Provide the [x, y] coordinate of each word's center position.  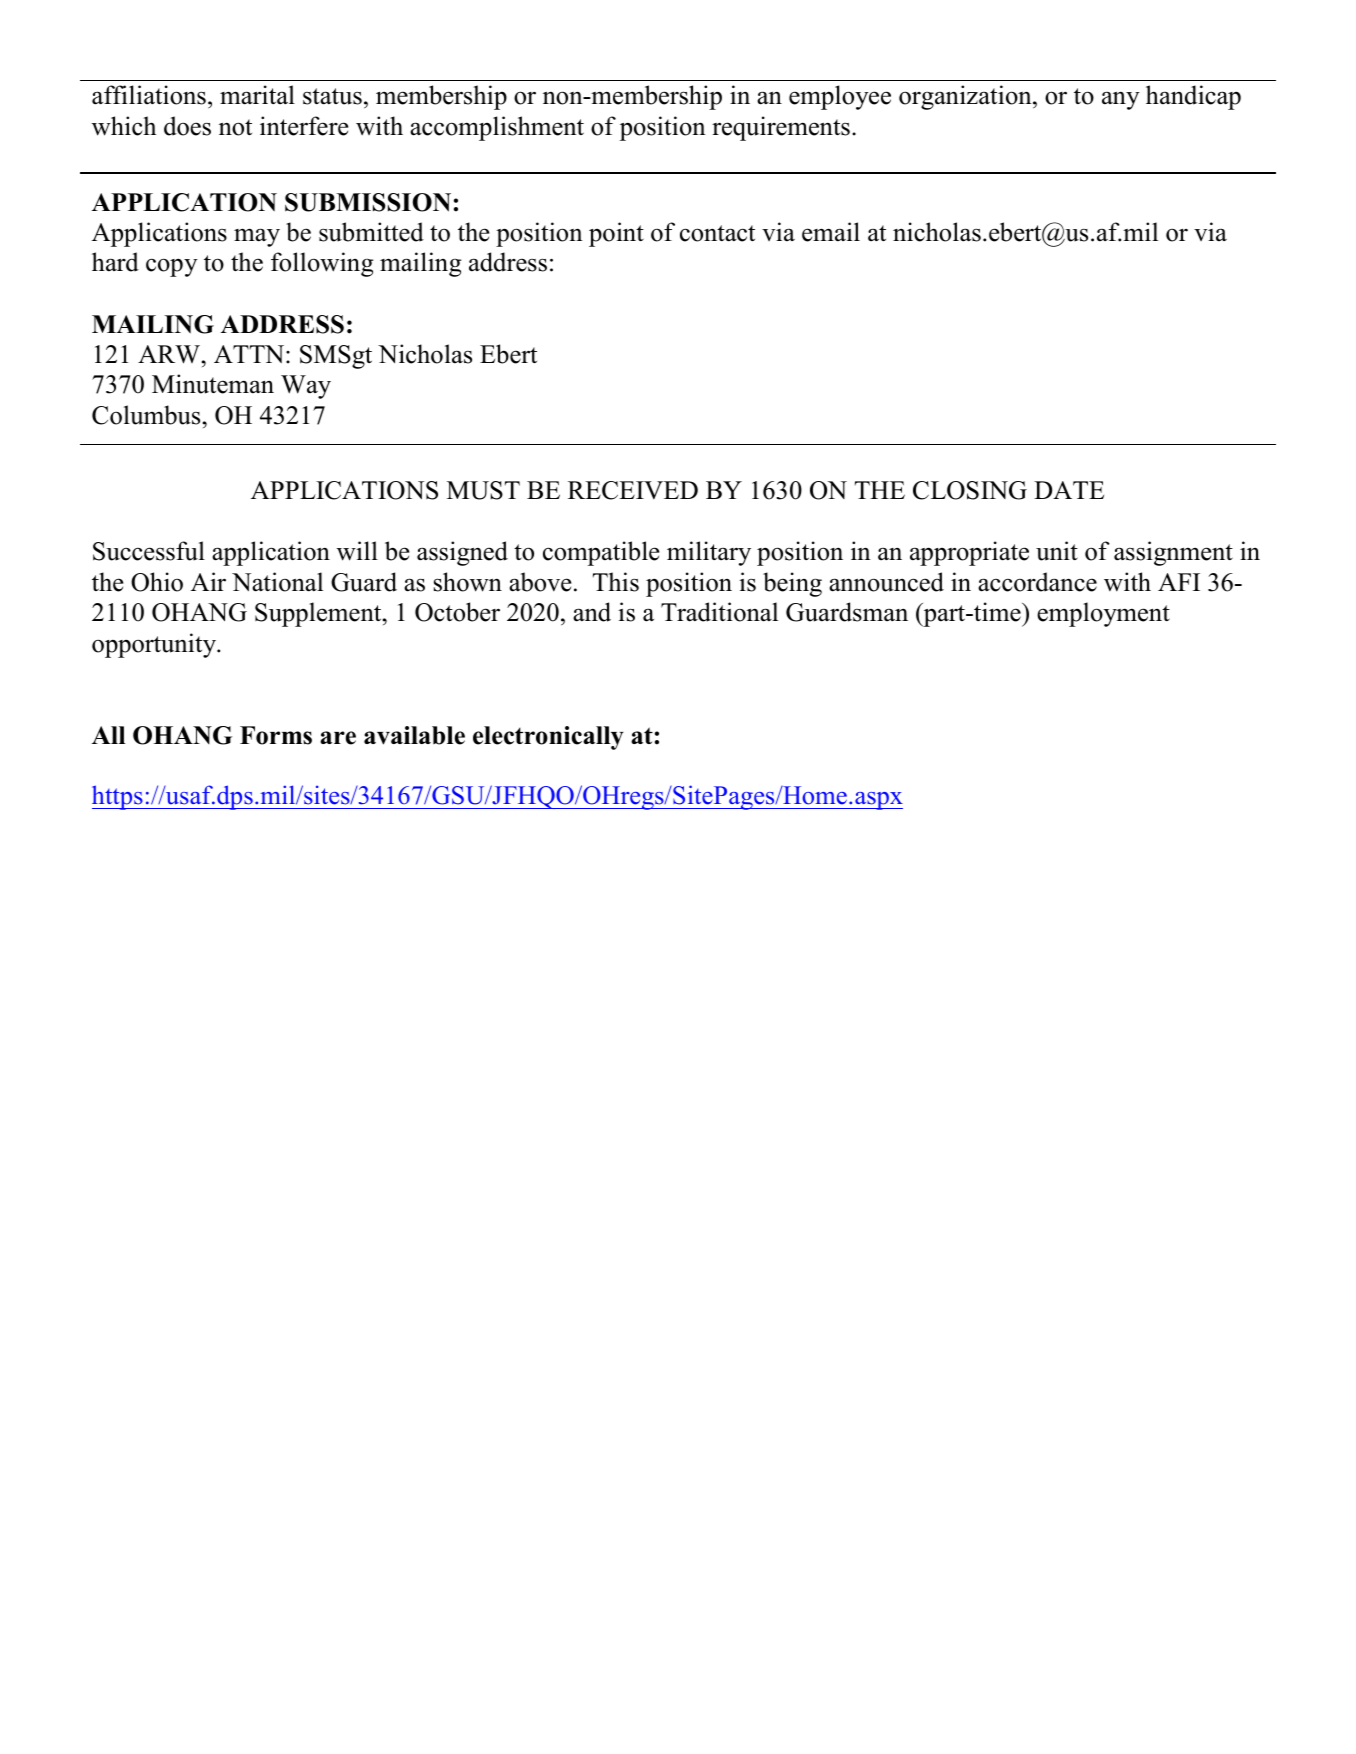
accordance [1037, 582]
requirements [781, 128]
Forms [276, 735]
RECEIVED [633, 490]
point [616, 234]
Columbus [146, 415]
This [616, 582]
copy [172, 267]
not [235, 127]
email [831, 232]
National [277, 582]
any [1121, 100]
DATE [1069, 490]
